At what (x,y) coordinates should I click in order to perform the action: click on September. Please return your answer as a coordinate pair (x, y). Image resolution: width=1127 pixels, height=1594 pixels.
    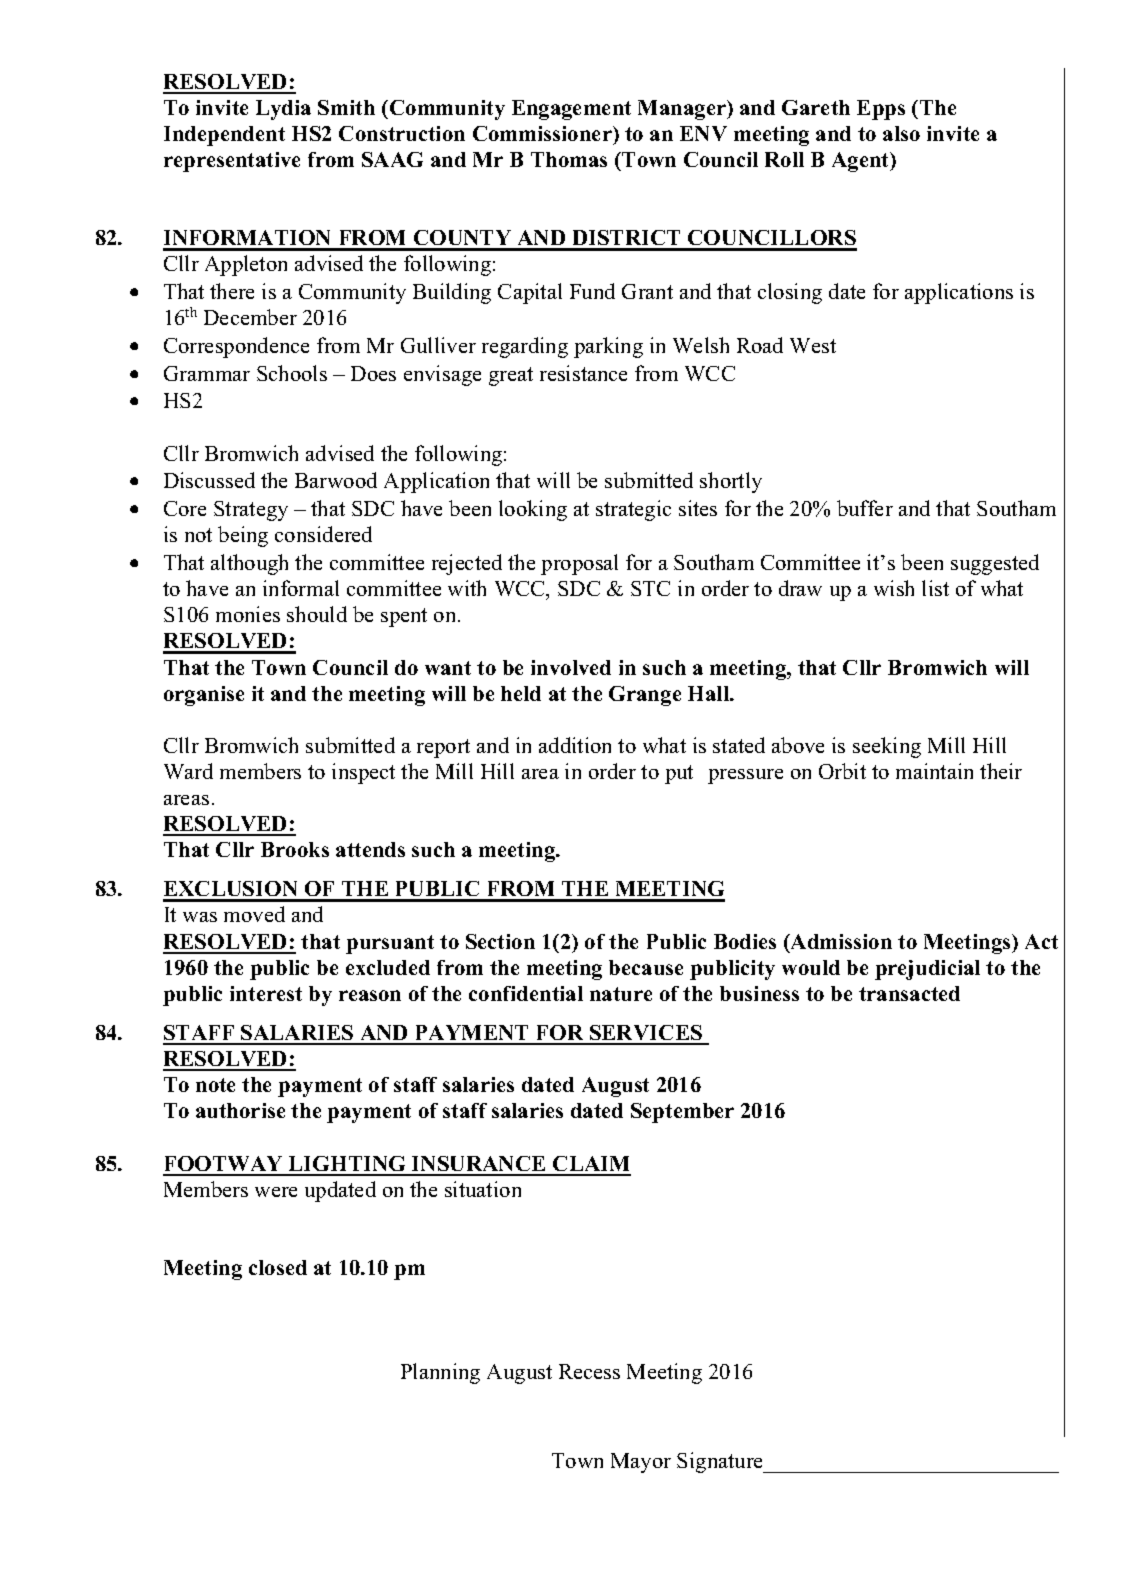
    Looking at the image, I should click on (682, 1113).
